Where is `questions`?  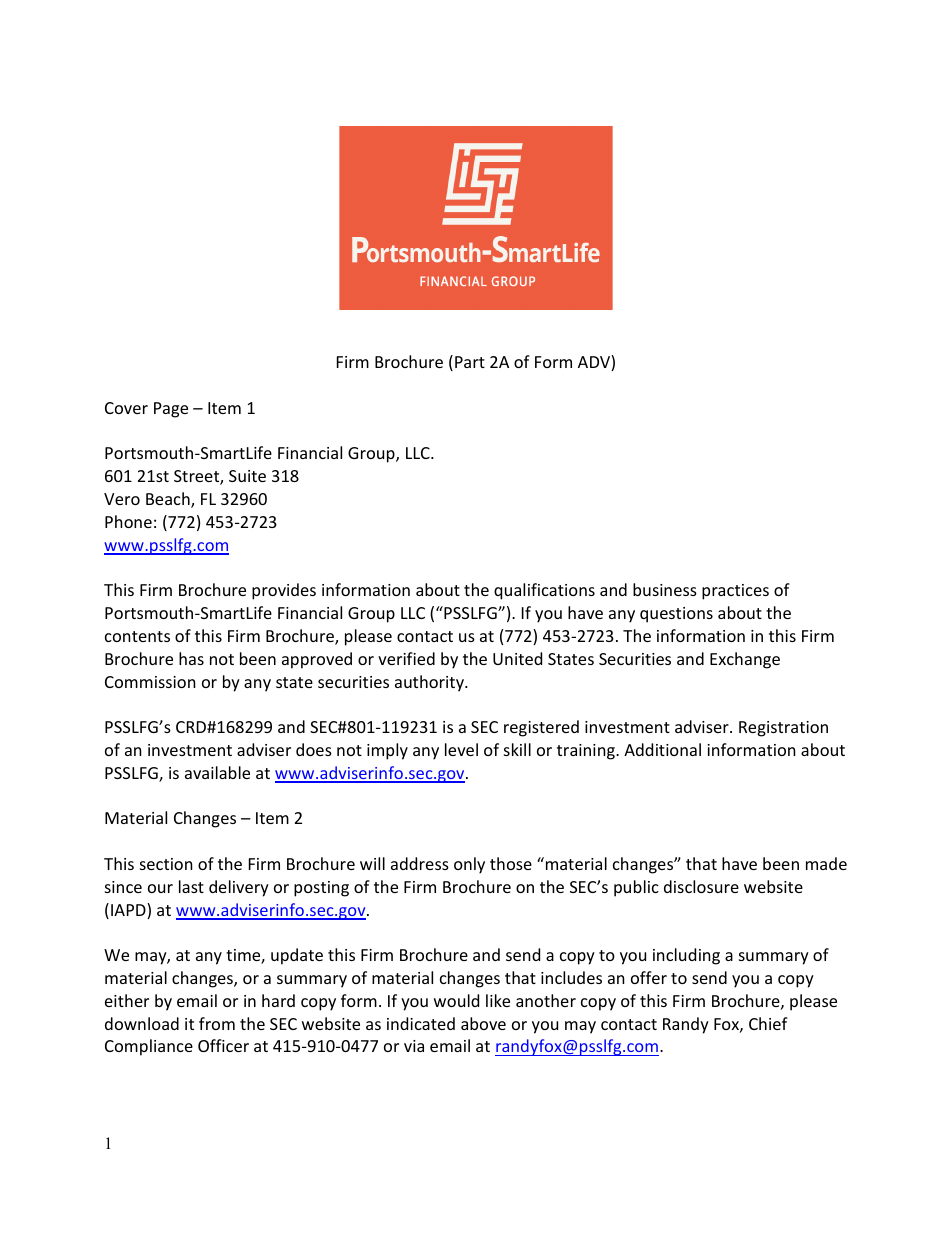 questions is located at coordinates (676, 615).
